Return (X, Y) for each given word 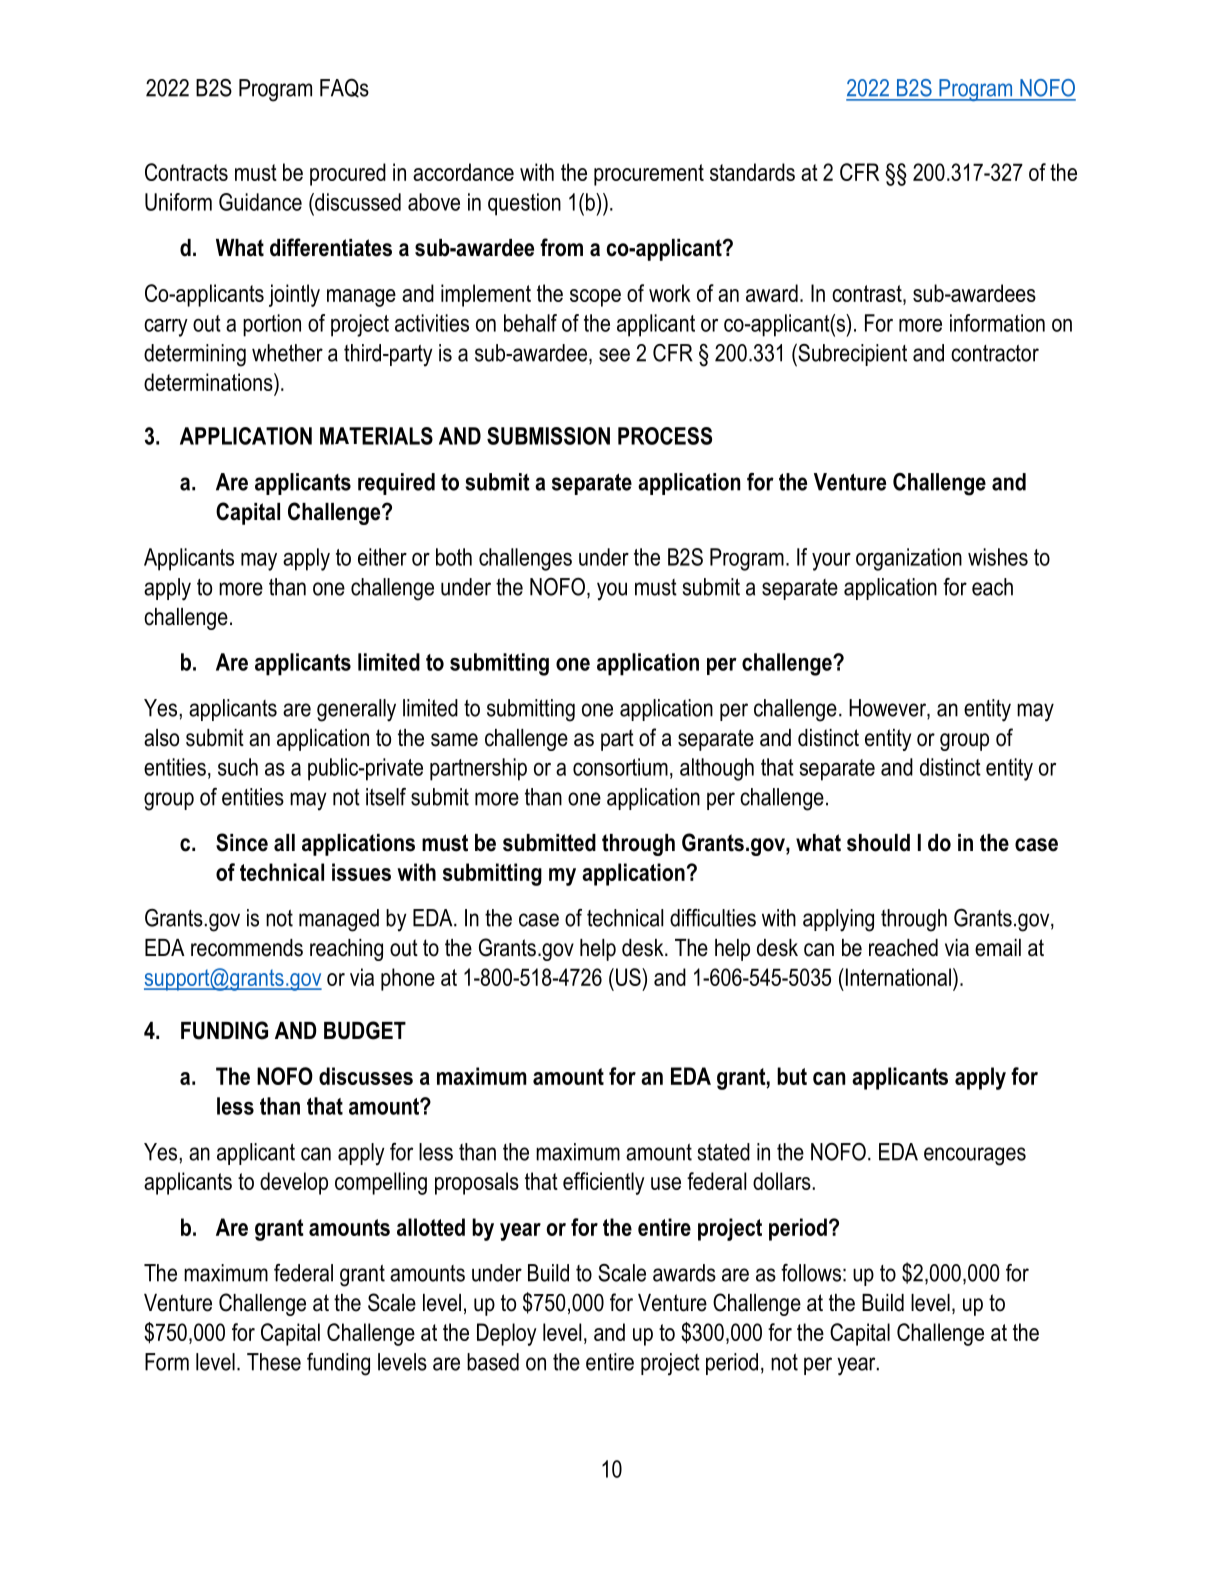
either (382, 557)
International (898, 977)
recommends (247, 948)
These (274, 1362)
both (454, 557)
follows (811, 1273)
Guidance (260, 202)
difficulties (713, 918)
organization (909, 559)
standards (752, 172)
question (524, 204)
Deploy (507, 1334)
